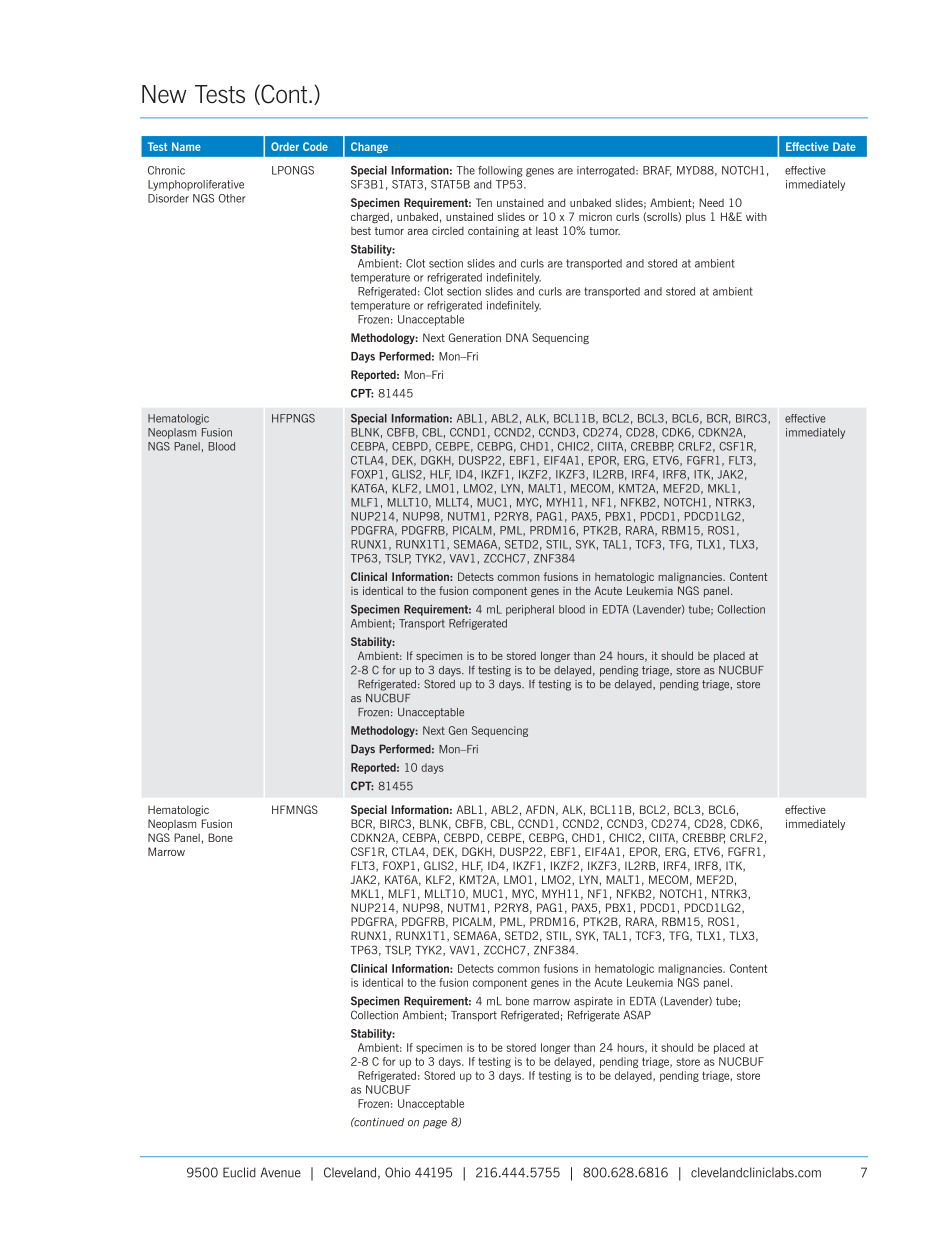  Describe the element at coordinates (500, 171) in the screenshot. I see `following` at that location.
